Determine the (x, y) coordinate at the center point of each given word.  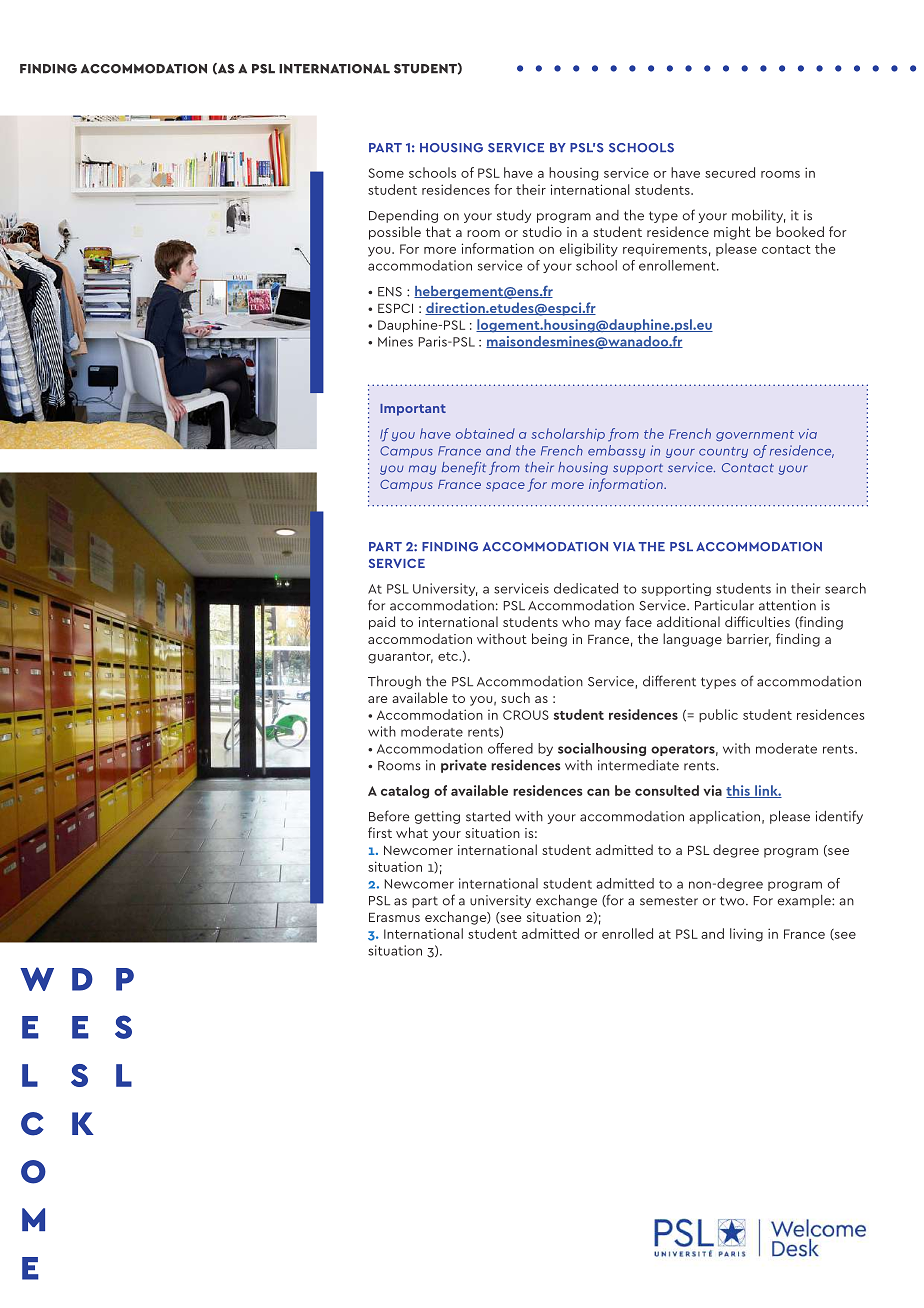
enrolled (627, 933)
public (718, 715)
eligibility (588, 250)
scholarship (568, 434)
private (464, 766)
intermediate (638, 765)
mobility (759, 216)
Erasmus (394, 917)
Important (413, 410)
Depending (403, 216)
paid (382, 623)
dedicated (586, 588)
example (805, 901)
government (755, 436)
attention (787, 605)
